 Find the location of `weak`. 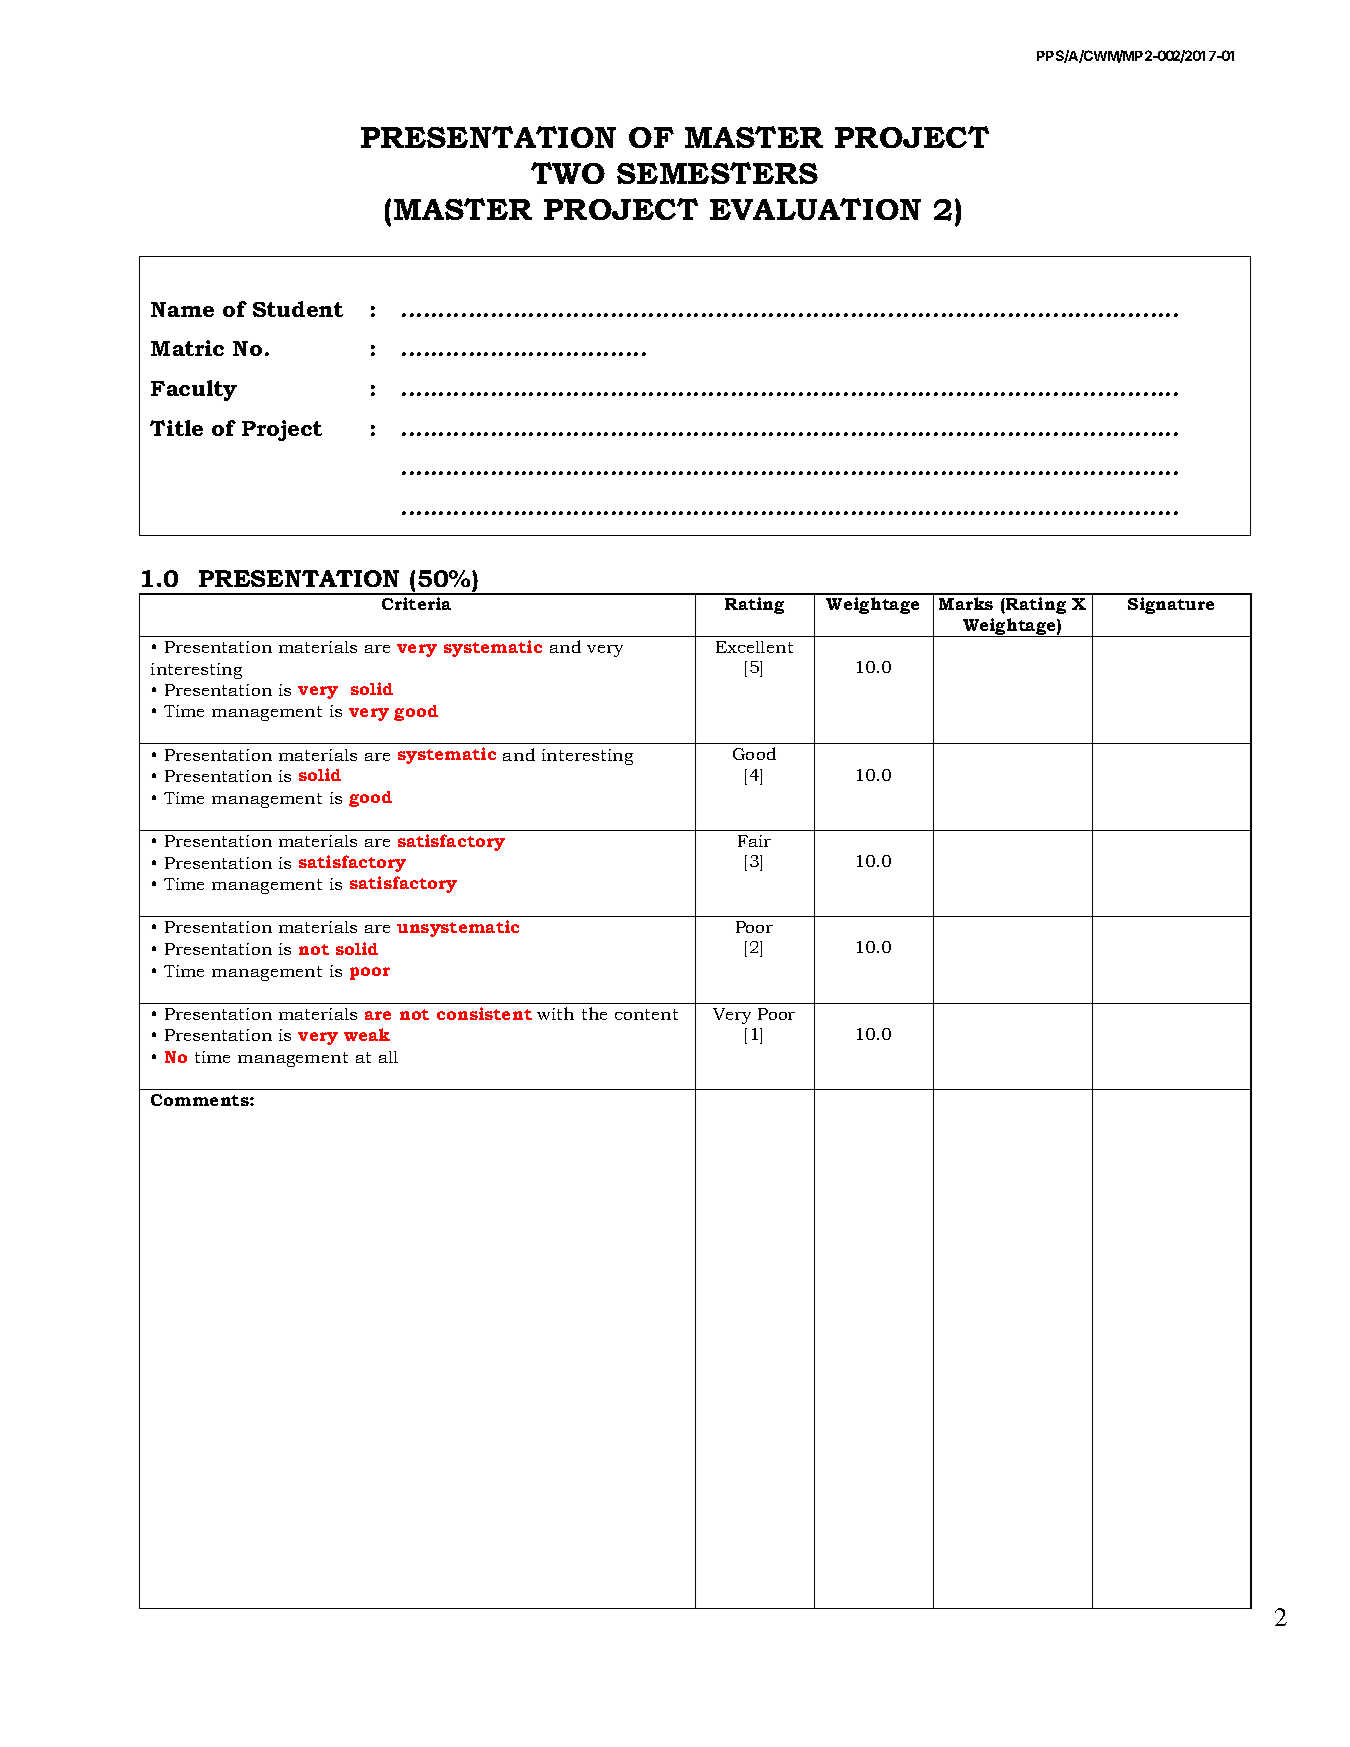

weak is located at coordinates (367, 1034).
